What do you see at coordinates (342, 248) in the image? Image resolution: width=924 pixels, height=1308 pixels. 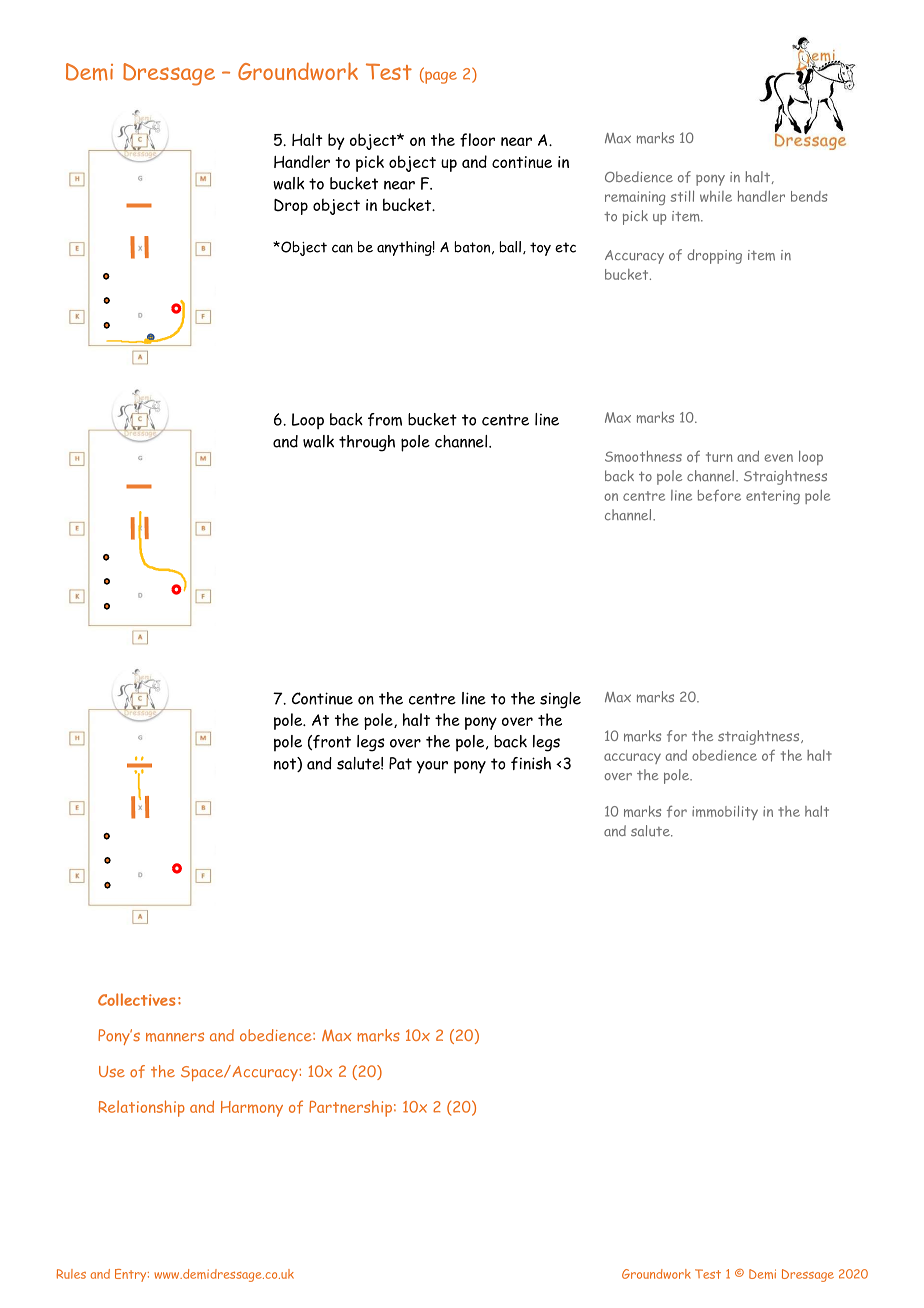 I see `can` at bounding box center [342, 248].
